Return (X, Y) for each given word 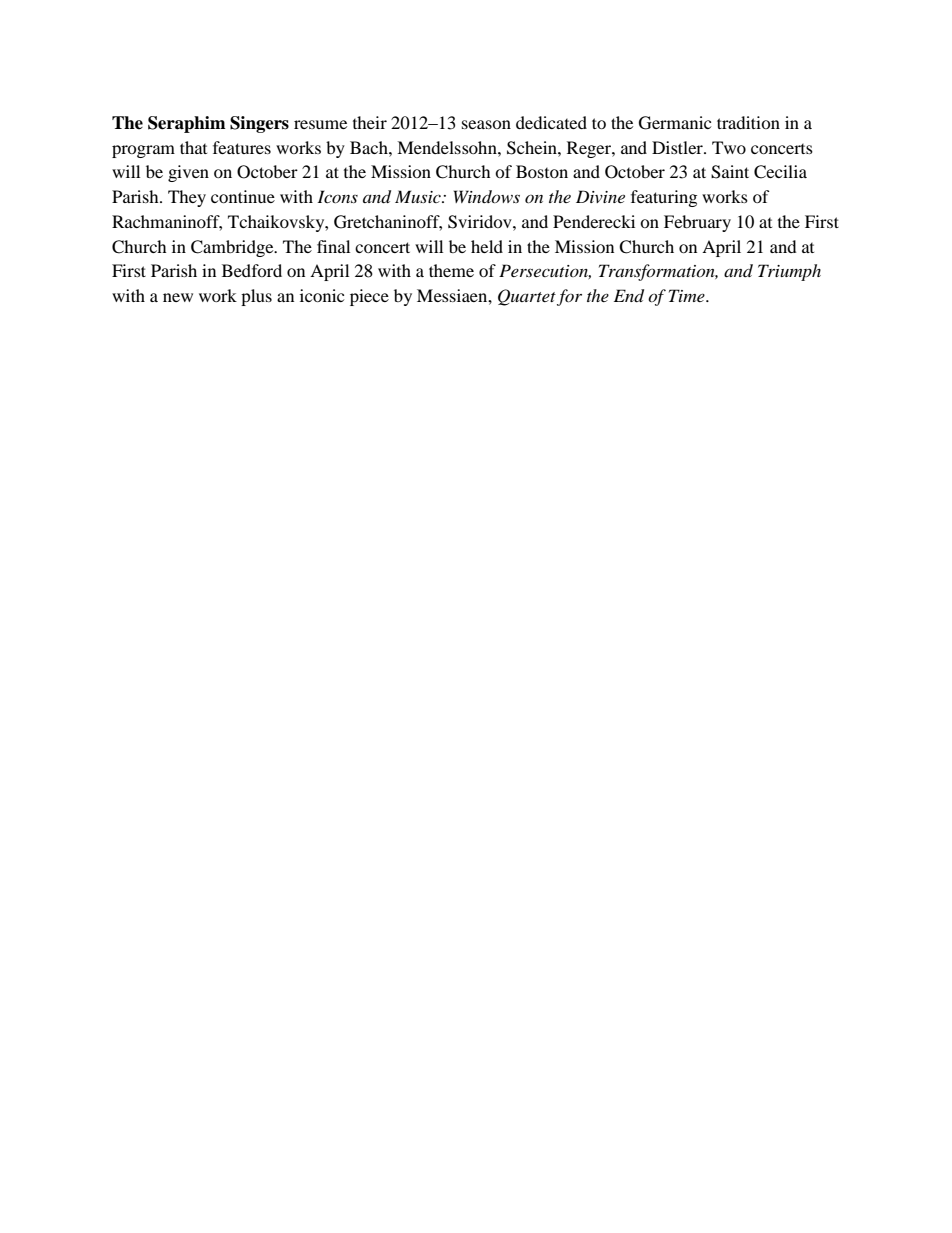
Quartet (527, 297)
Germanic (675, 123)
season (486, 124)
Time (688, 295)
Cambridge (233, 248)
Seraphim (187, 124)
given (188, 173)
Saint (730, 172)
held (487, 246)
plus (256, 297)
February (697, 223)
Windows (487, 196)
